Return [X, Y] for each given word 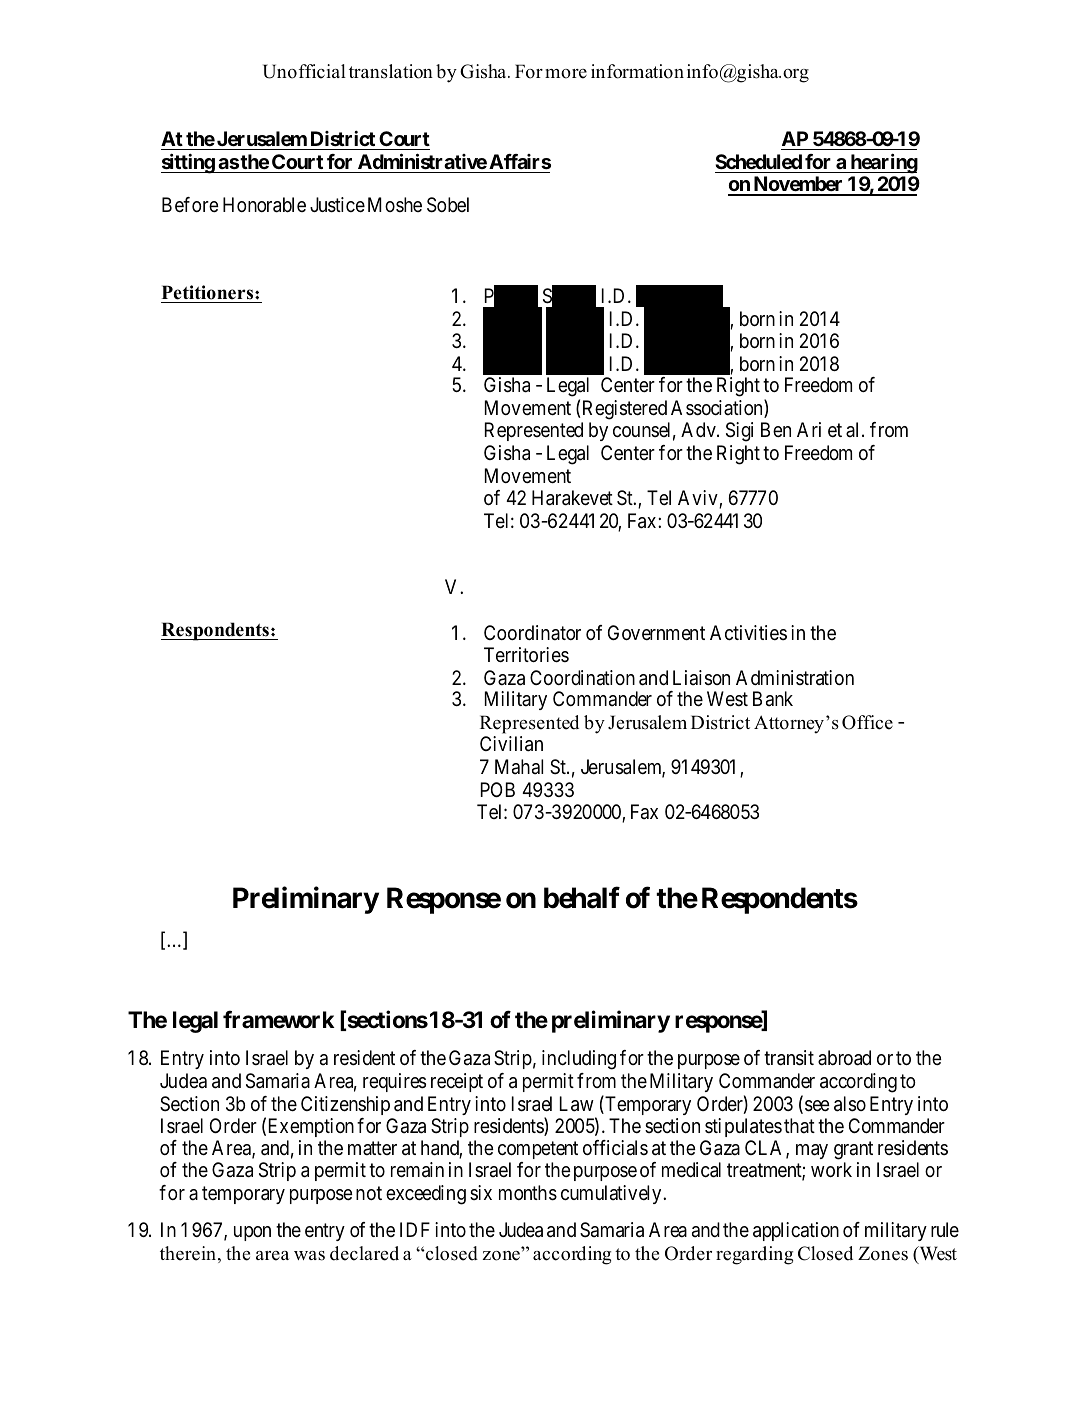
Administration [795, 678]
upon [252, 1233]
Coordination [582, 677]
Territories [526, 655]
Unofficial [304, 71]
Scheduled [758, 161]
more [566, 74]
